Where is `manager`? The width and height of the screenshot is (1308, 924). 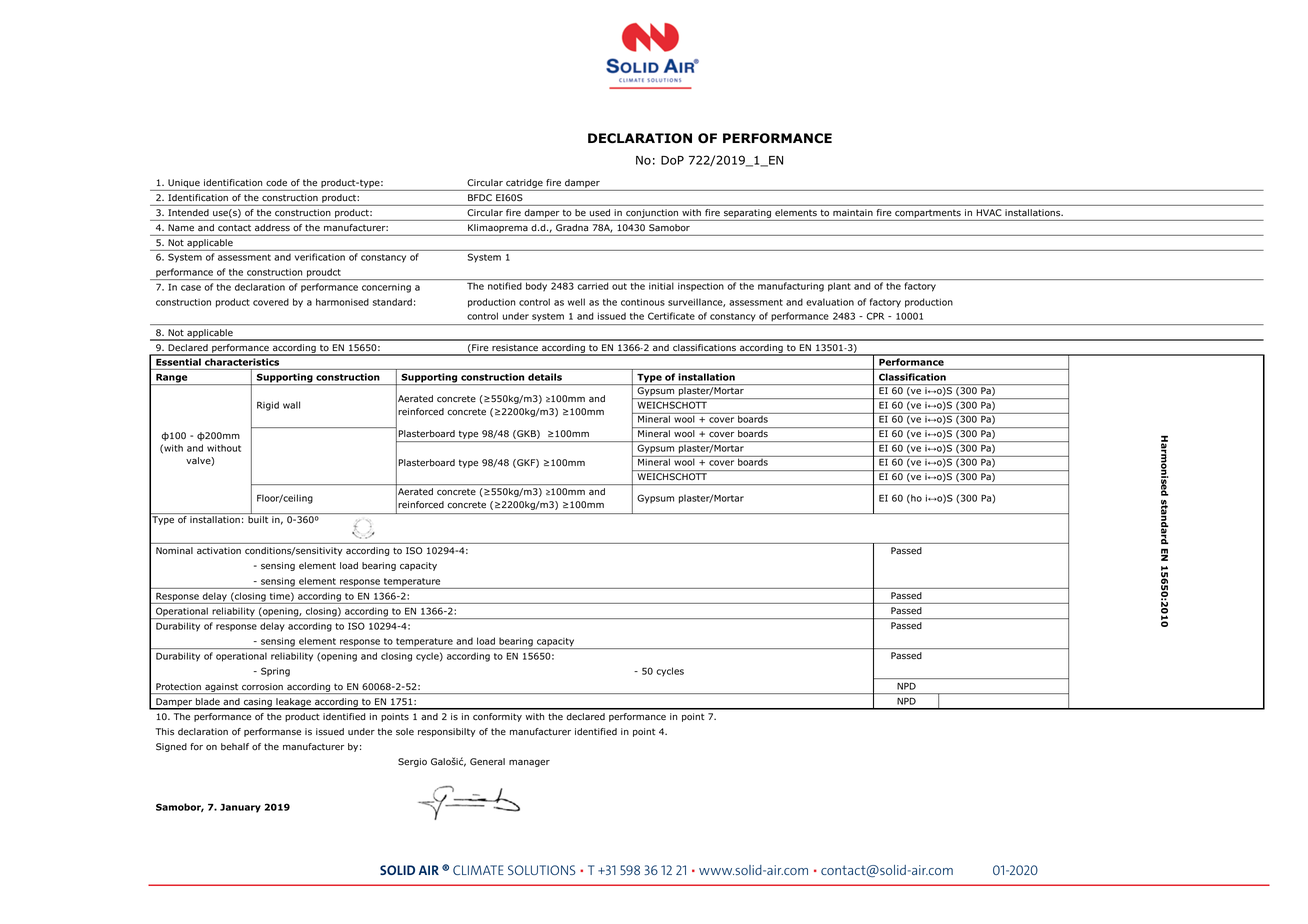
manager is located at coordinates (529, 763).
